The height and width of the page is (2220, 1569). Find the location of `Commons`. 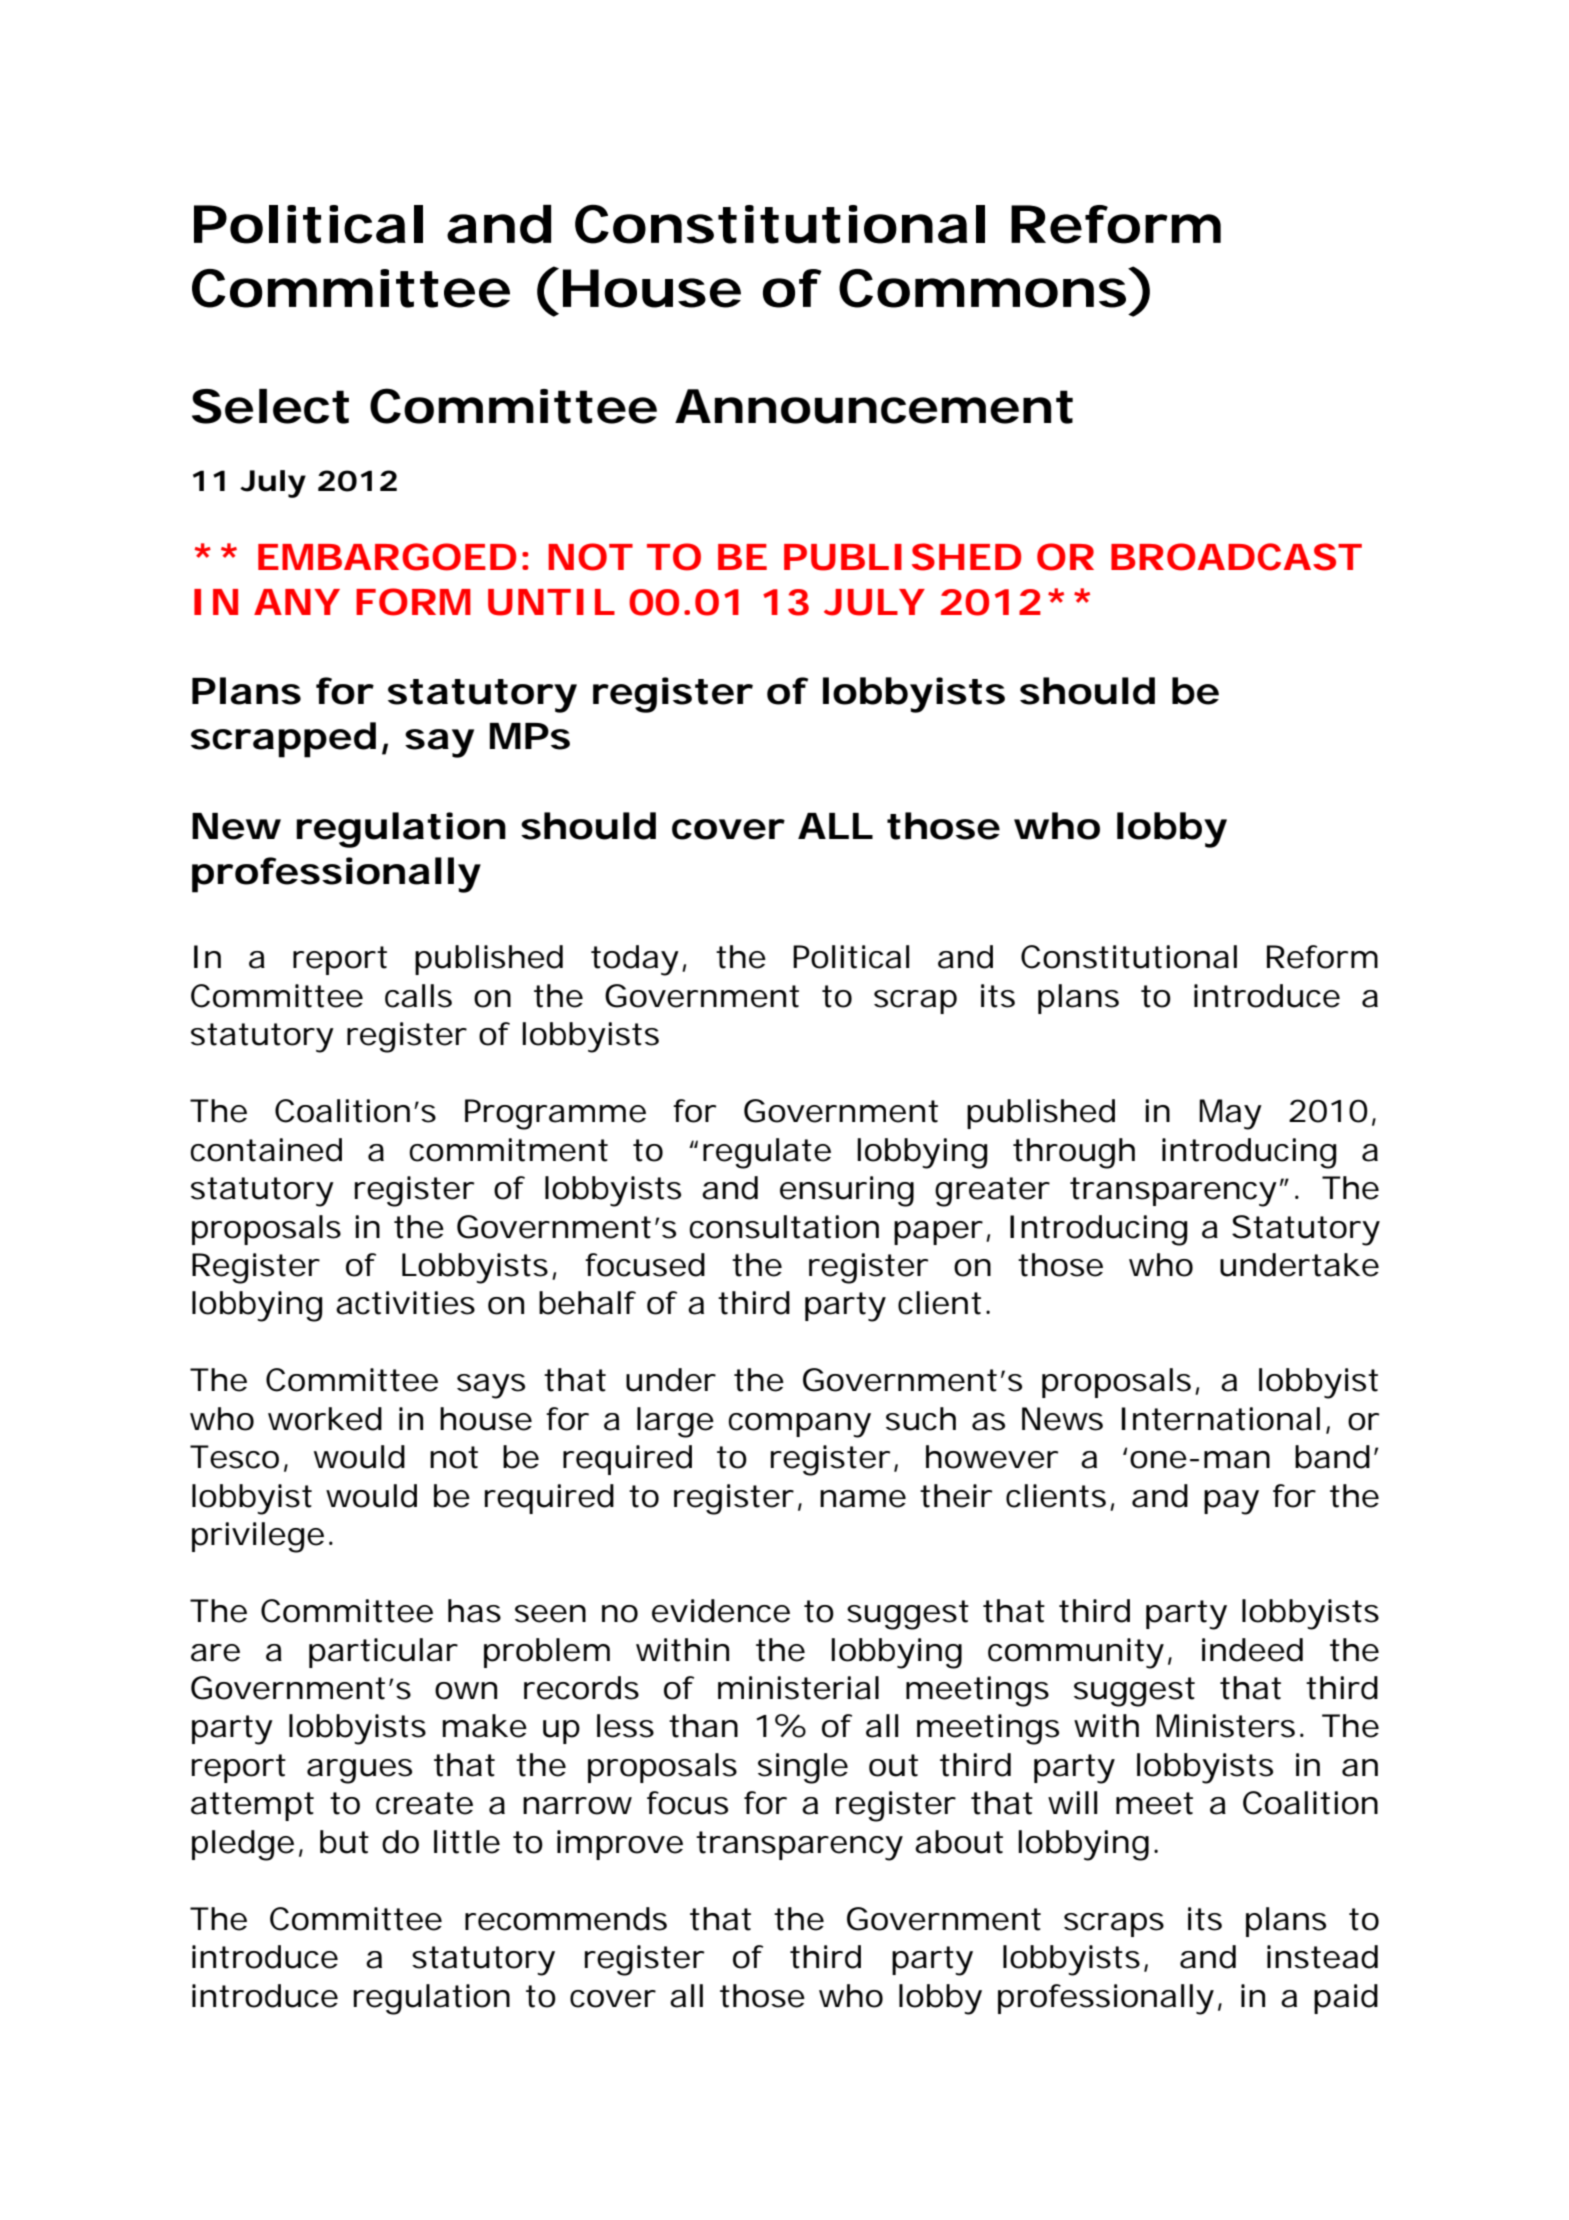

Commons is located at coordinates (984, 288).
